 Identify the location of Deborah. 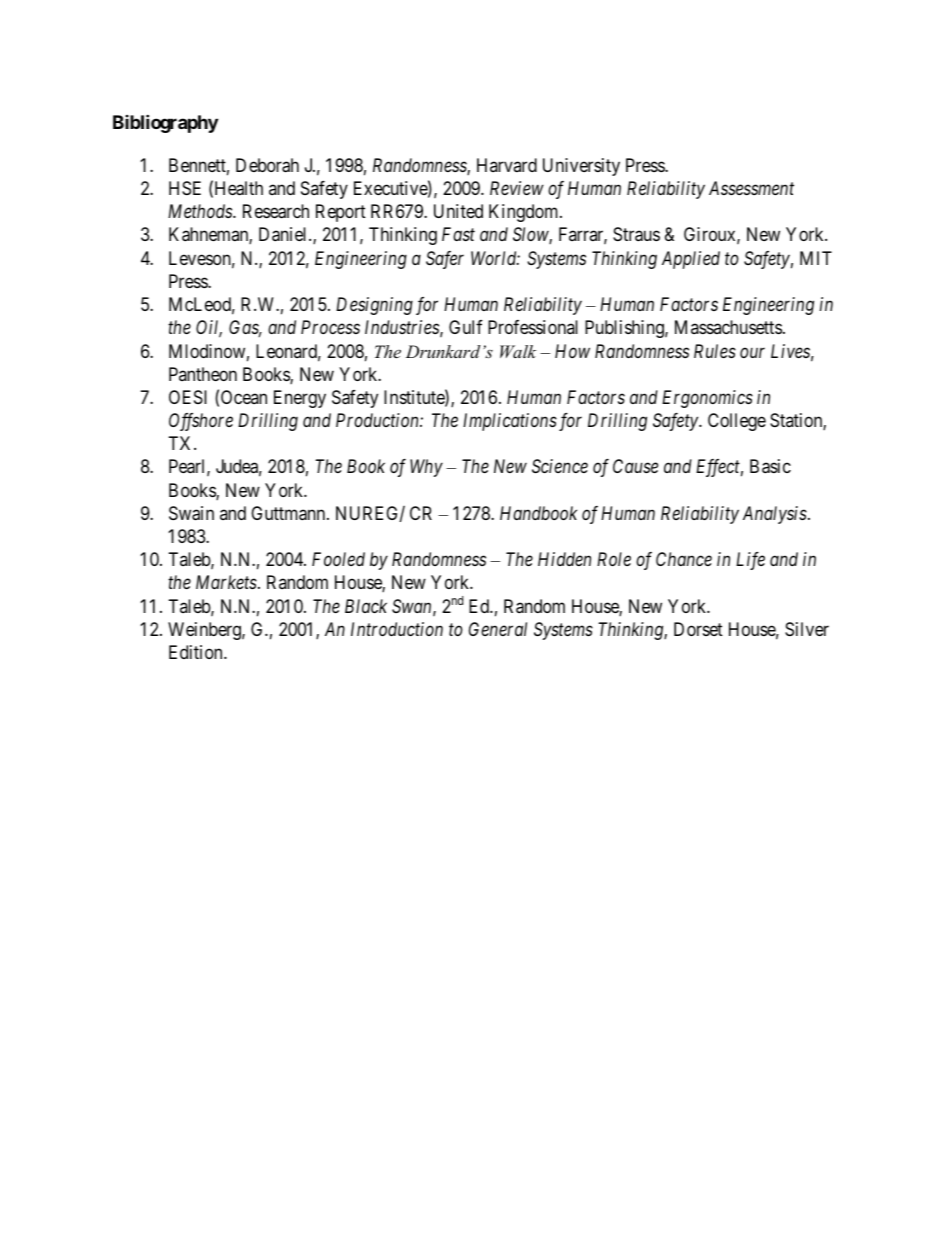
(267, 165).
